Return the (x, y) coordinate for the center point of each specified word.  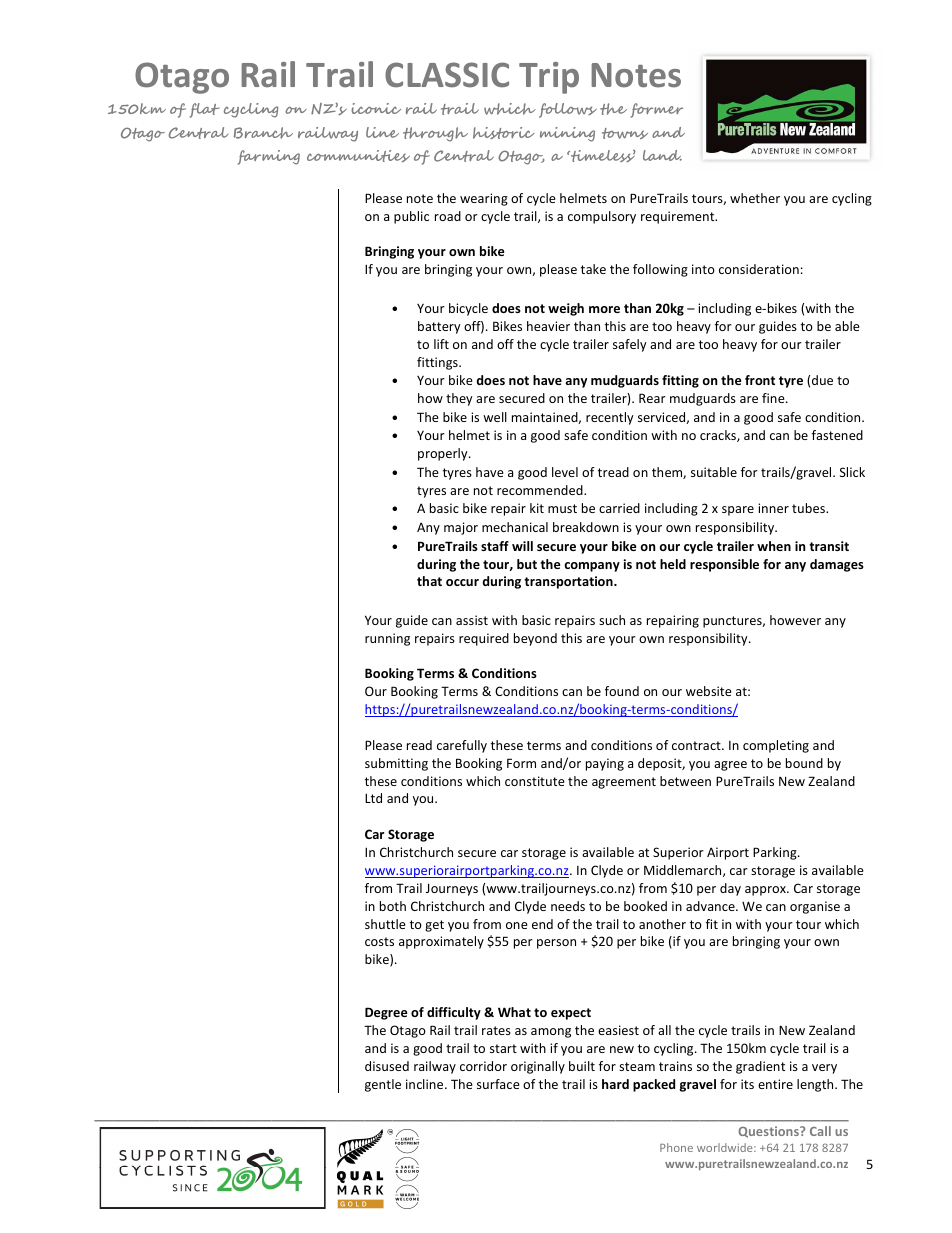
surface (498, 1084)
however (795, 620)
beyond (535, 639)
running (387, 639)
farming (269, 157)
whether (755, 198)
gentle (383, 1085)
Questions (769, 1132)
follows (568, 110)
